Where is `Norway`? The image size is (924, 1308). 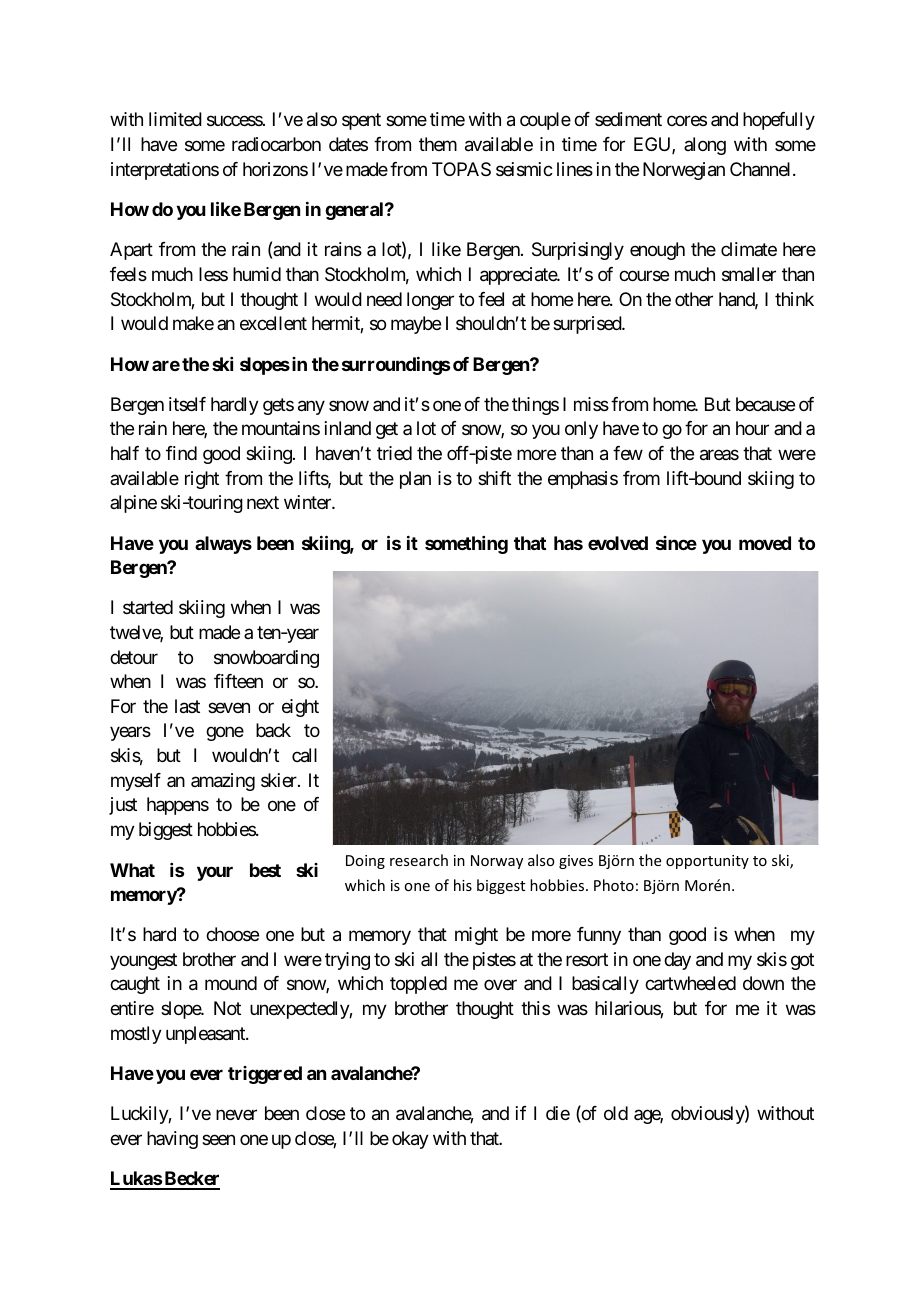
Norway is located at coordinates (497, 862).
